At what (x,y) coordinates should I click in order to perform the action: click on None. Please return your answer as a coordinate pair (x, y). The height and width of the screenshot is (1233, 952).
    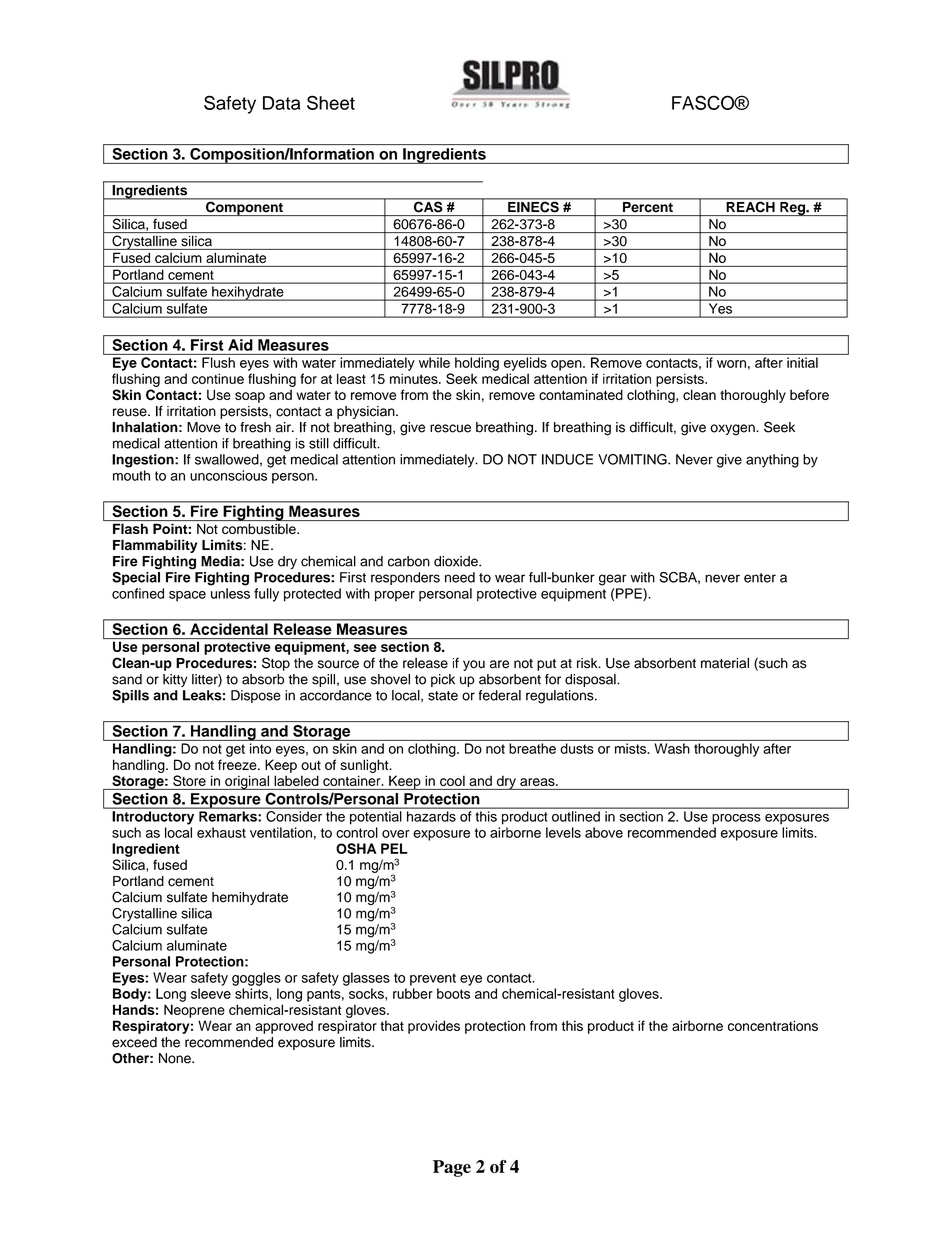
    Looking at the image, I should click on (176, 1058).
